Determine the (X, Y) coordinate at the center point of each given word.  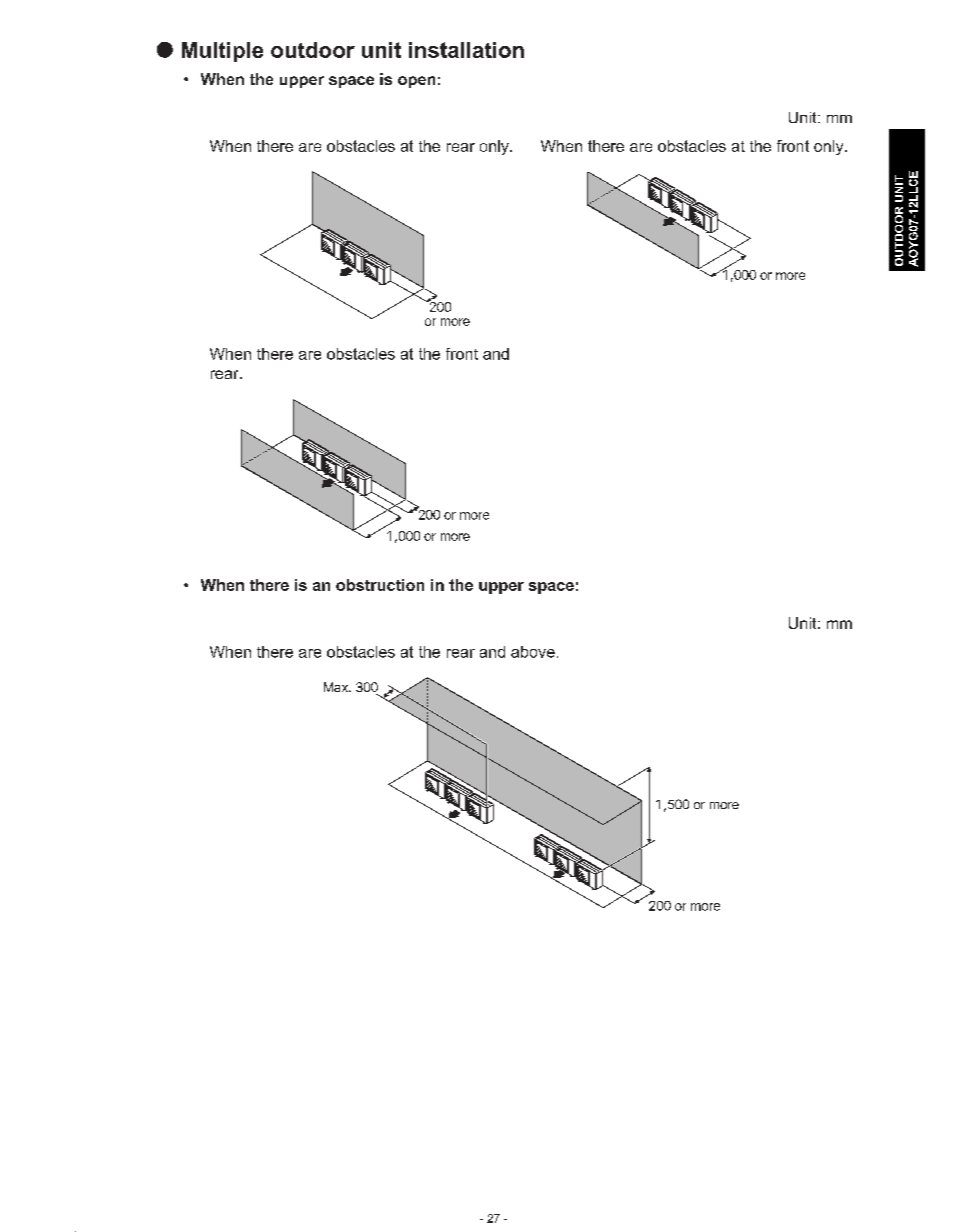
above (533, 652)
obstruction (380, 585)
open (416, 82)
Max (337, 687)
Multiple (222, 52)
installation (466, 50)
